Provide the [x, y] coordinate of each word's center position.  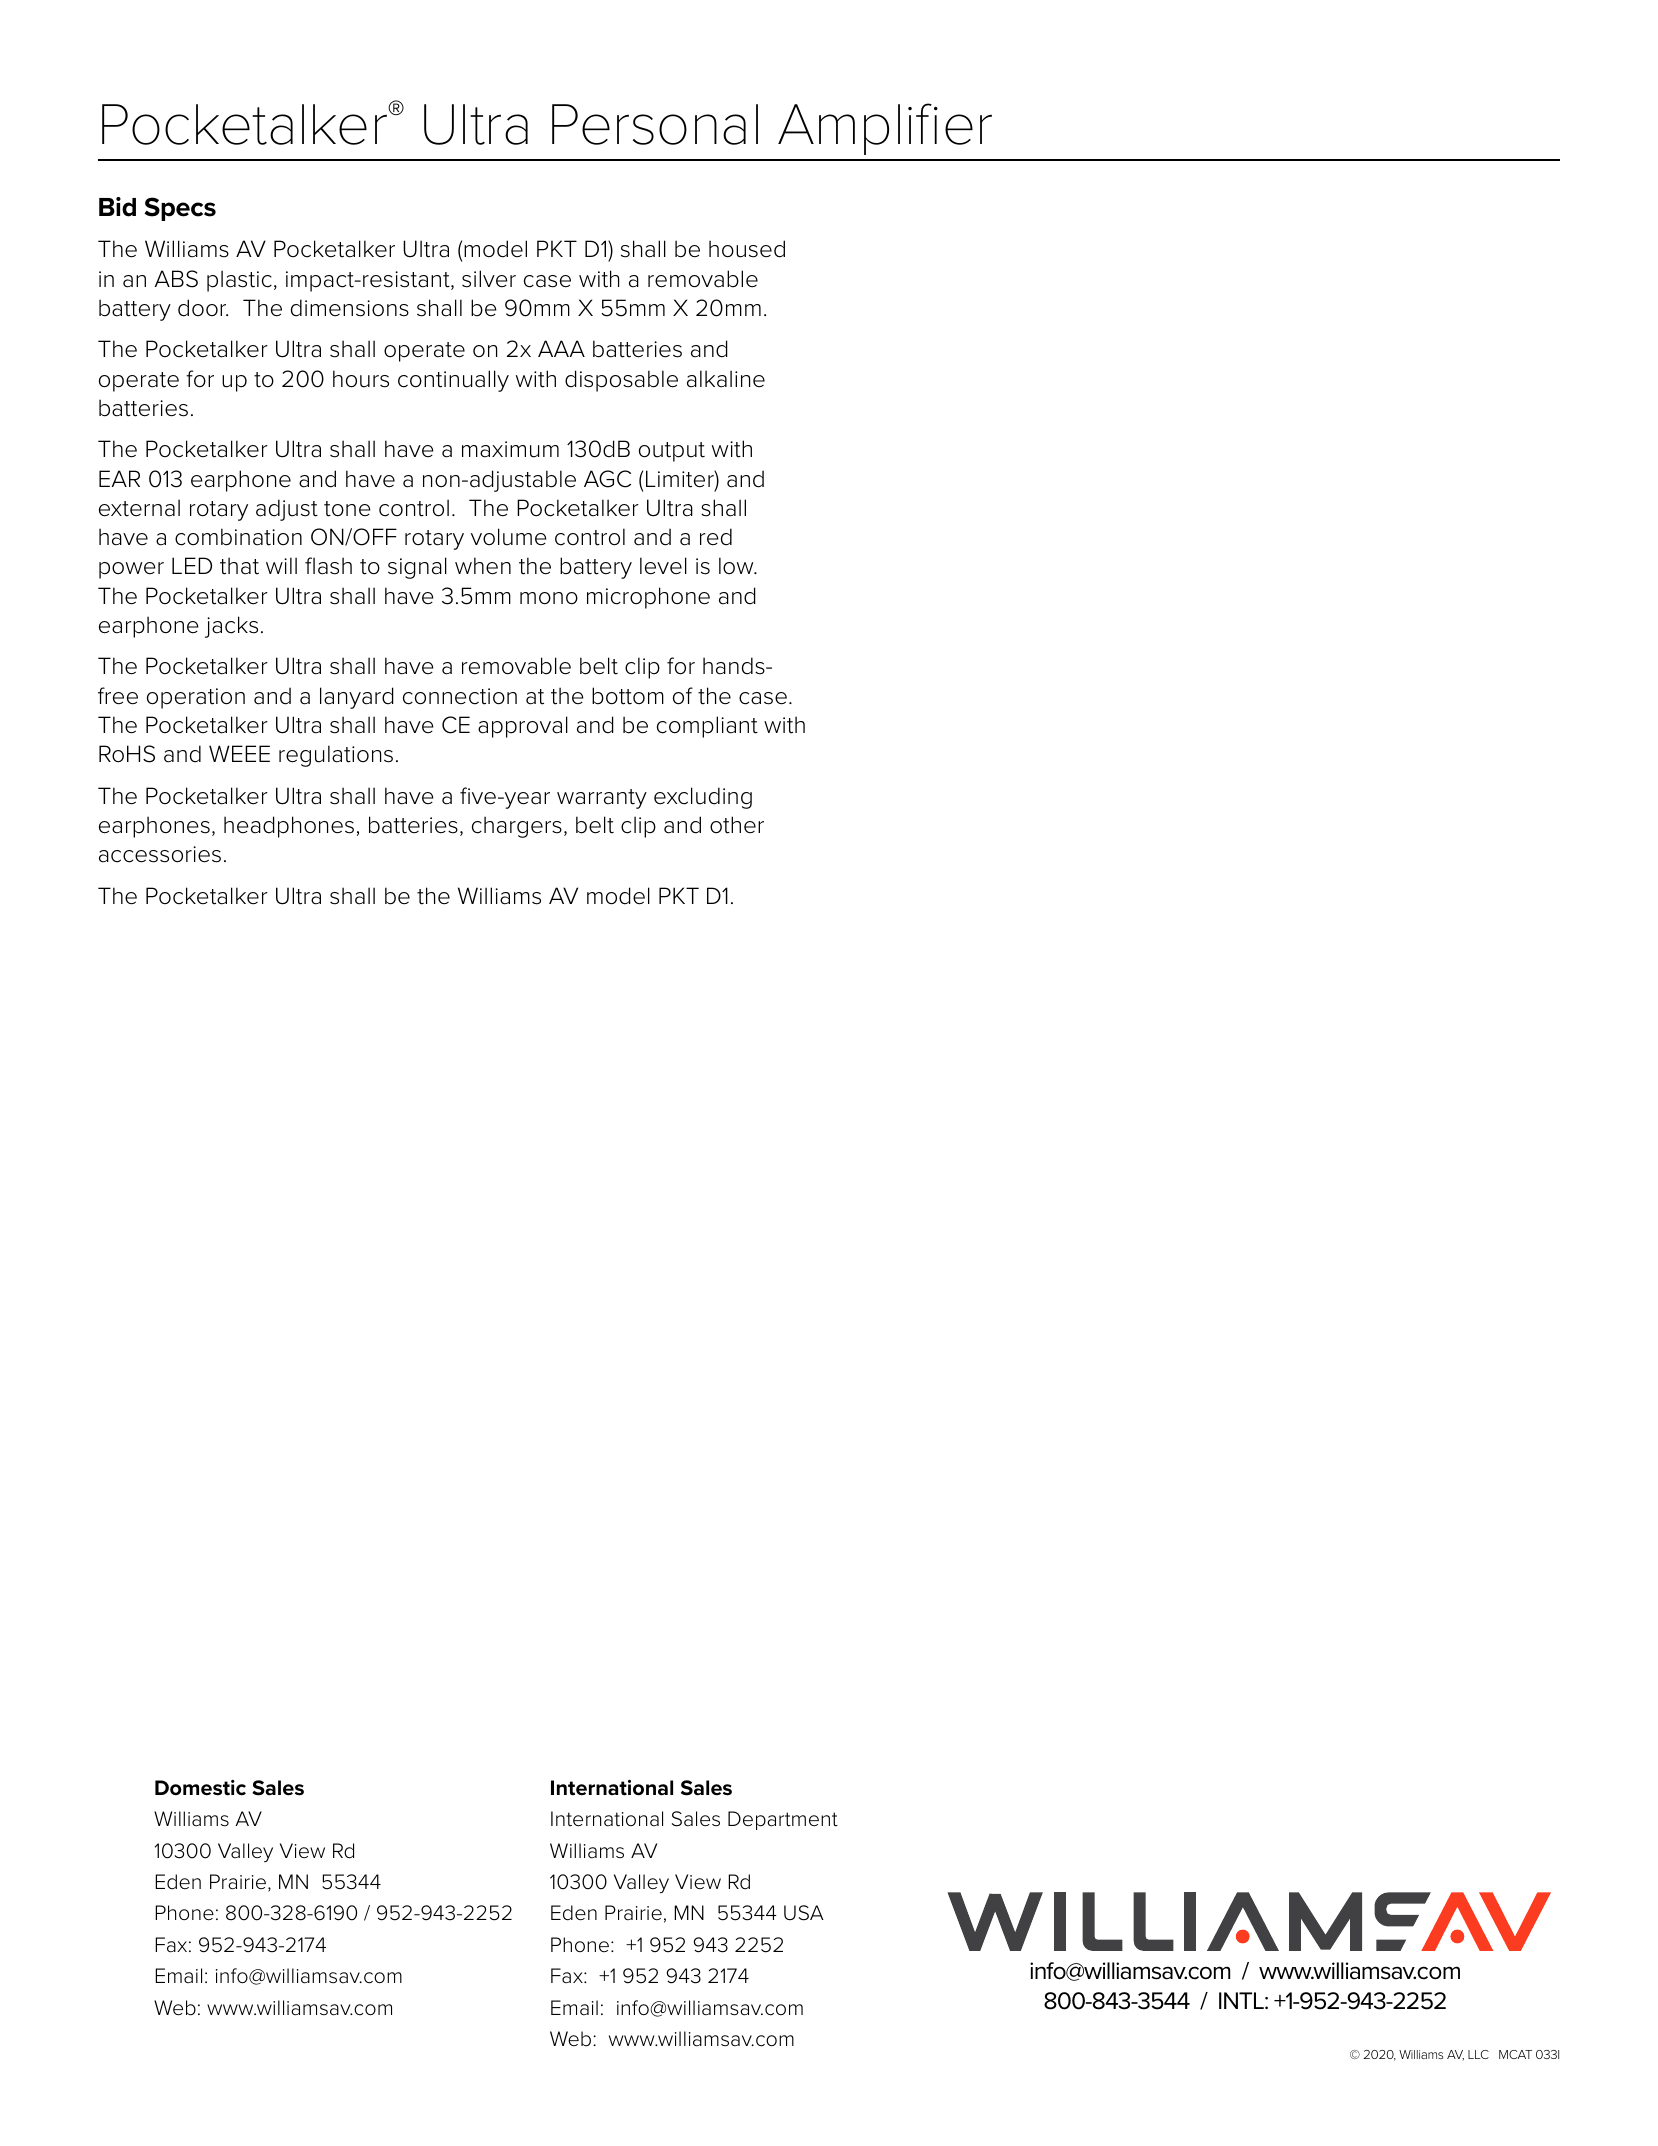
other [737, 825]
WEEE [239, 753]
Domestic [200, 1788]
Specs [180, 209]
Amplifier [885, 129]
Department [783, 1820]
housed [747, 249]
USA [804, 1913]
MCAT [1515, 2054]
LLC [1478, 2054]
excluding [703, 798]
